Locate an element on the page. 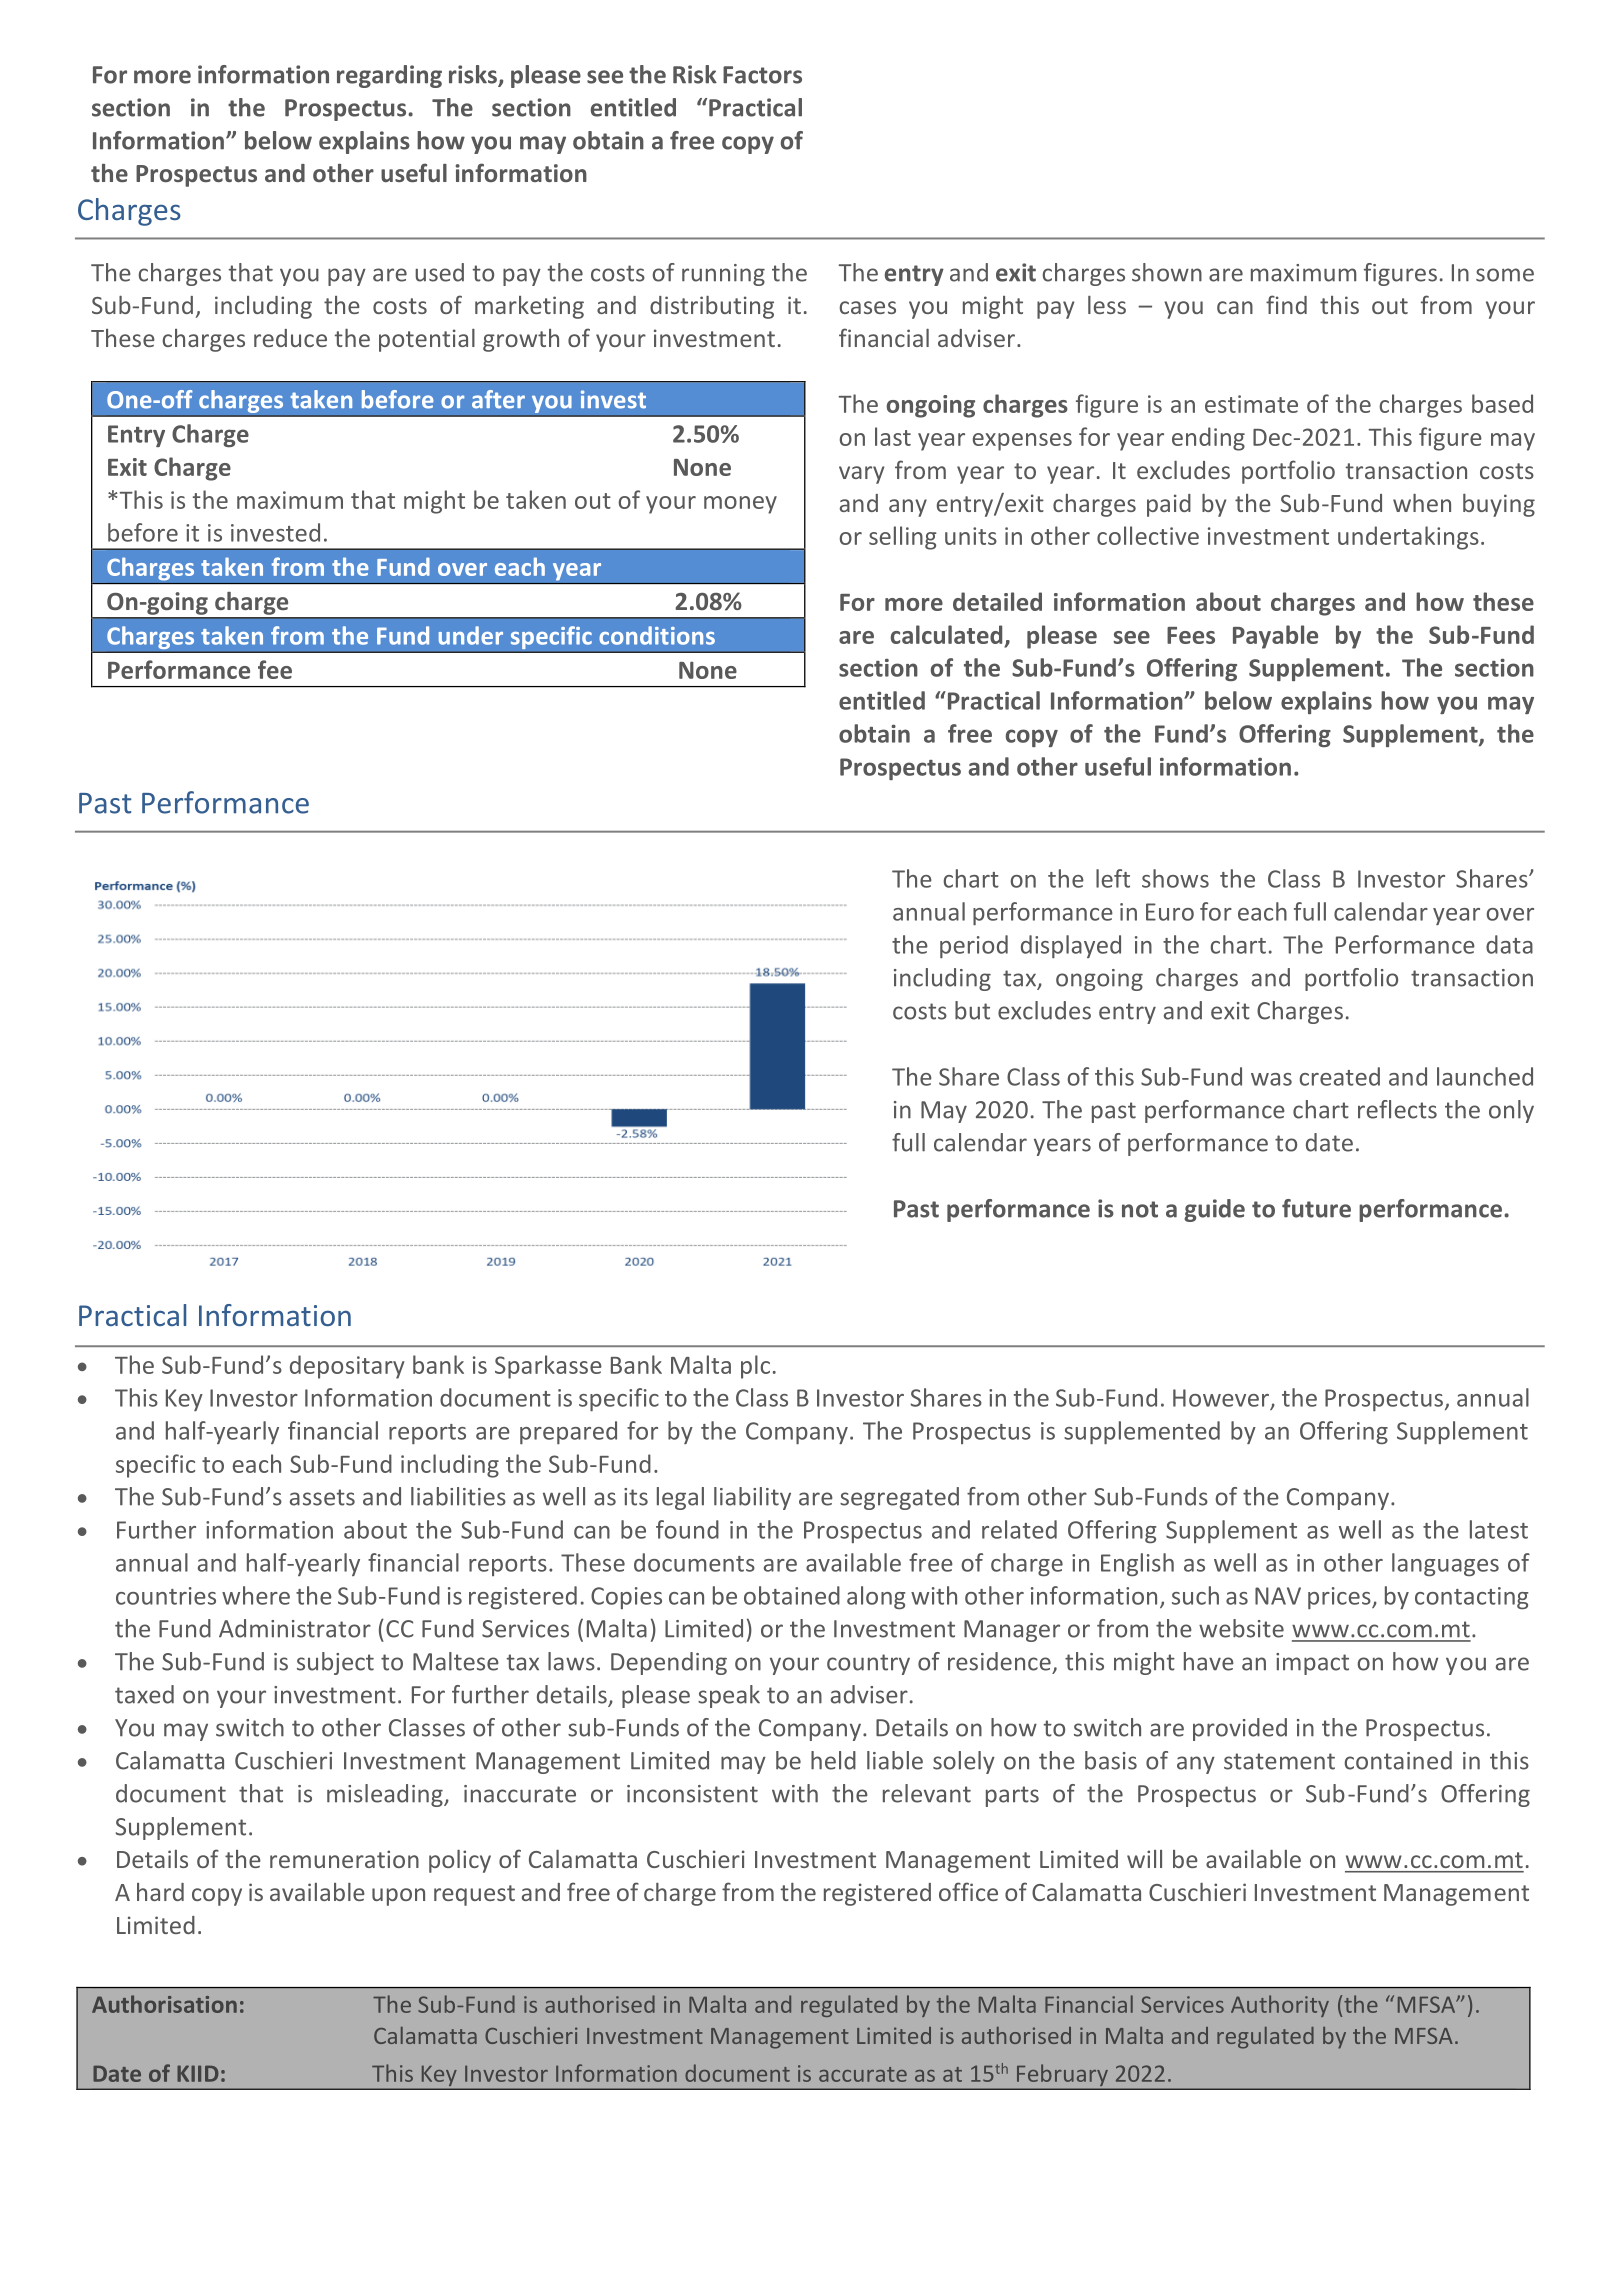 The width and height of the document is (1607, 2273). calculated is located at coordinates (948, 636).
